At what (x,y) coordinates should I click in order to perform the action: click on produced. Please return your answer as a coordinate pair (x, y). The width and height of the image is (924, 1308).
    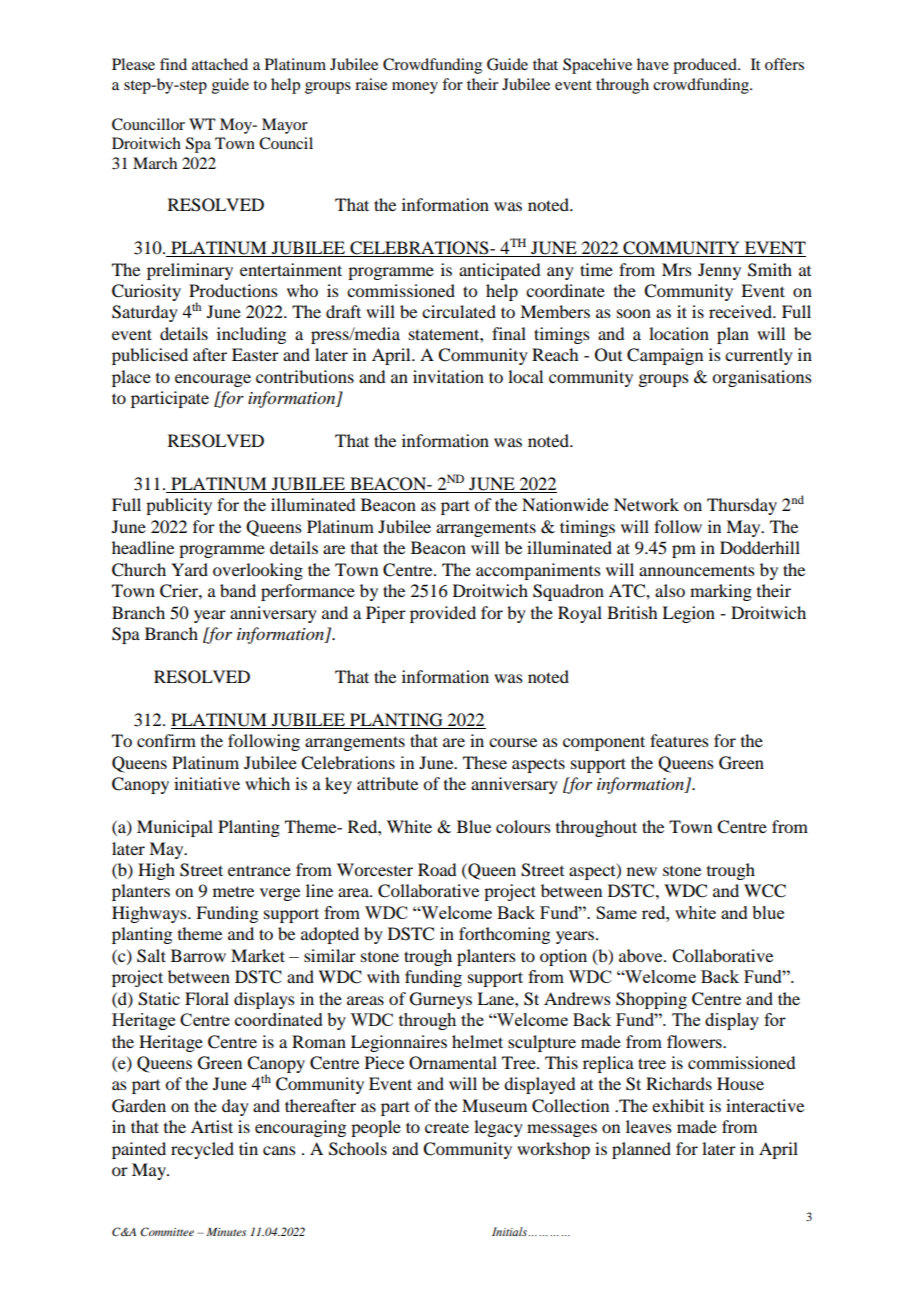
    Looking at the image, I should click on (706, 66).
